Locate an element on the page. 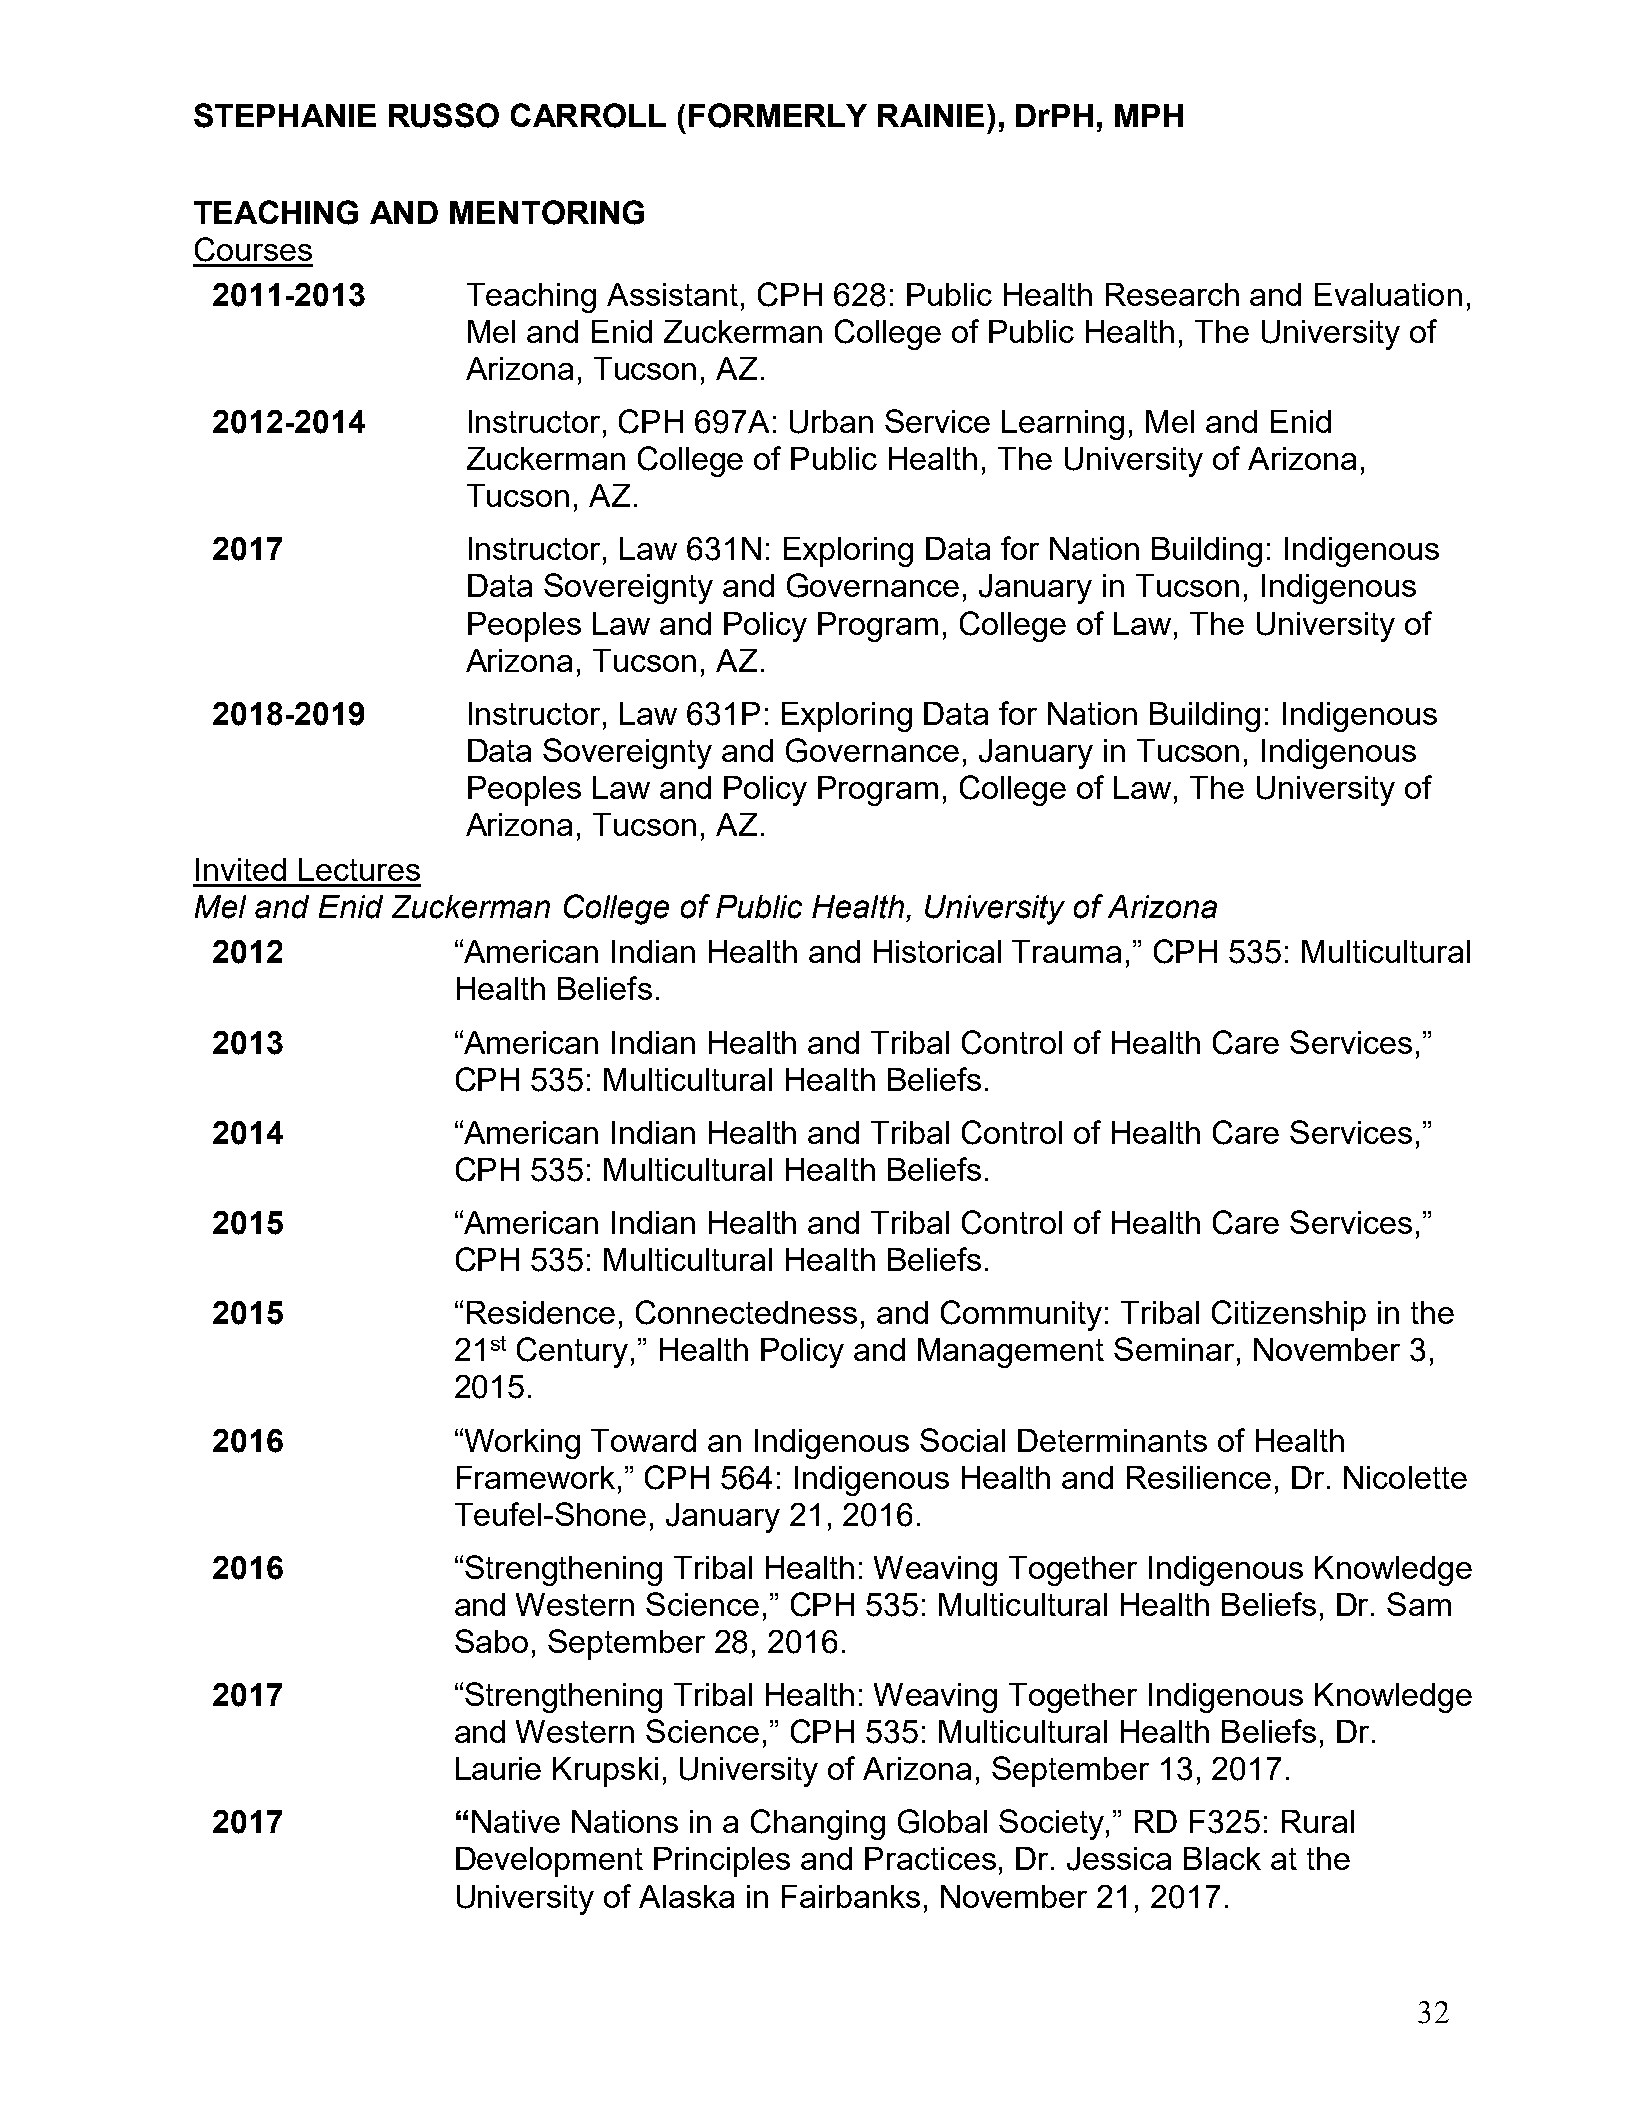  MPH is located at coordinates (1149, 115).
